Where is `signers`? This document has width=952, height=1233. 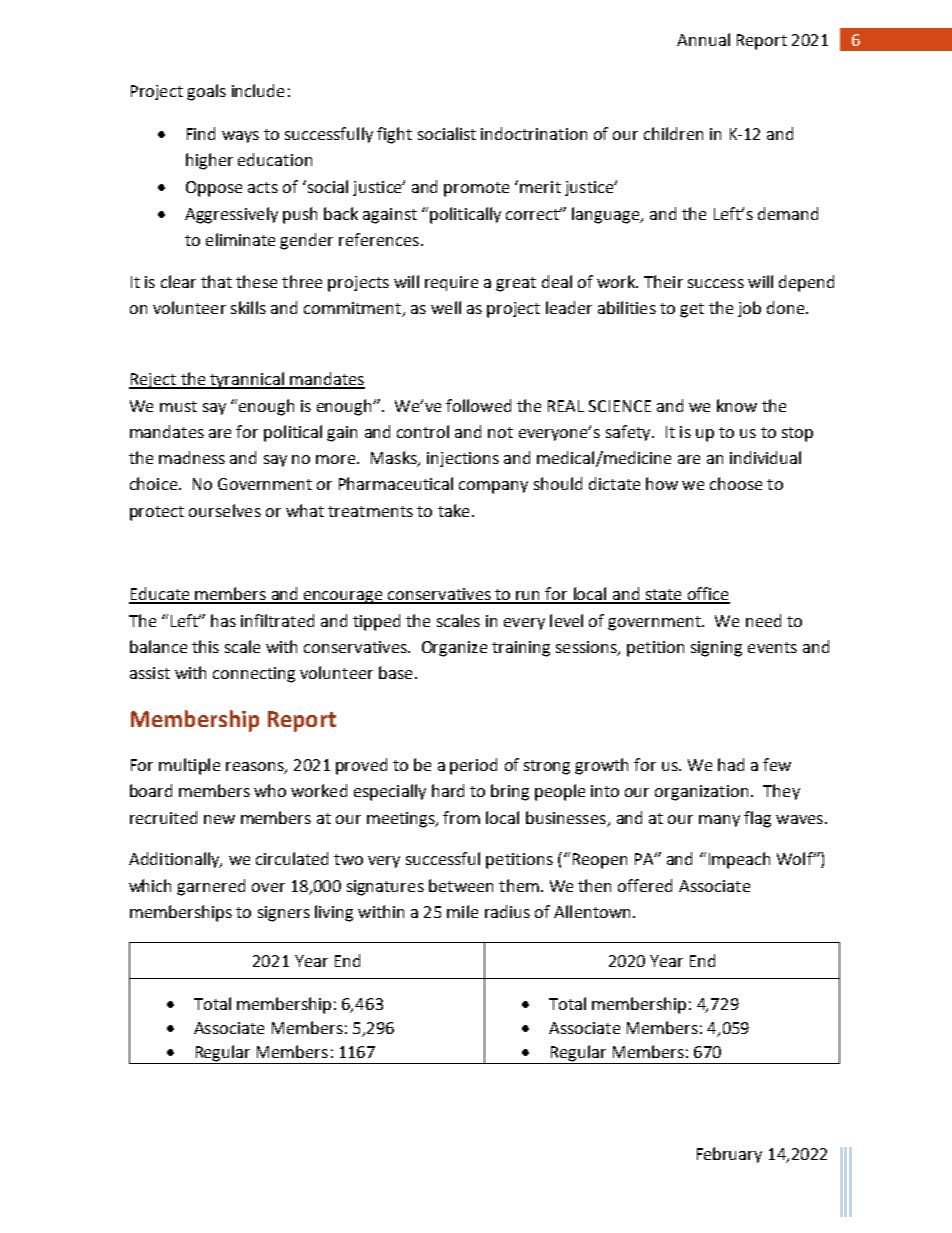
signers is located at coordinates (284, 914).
